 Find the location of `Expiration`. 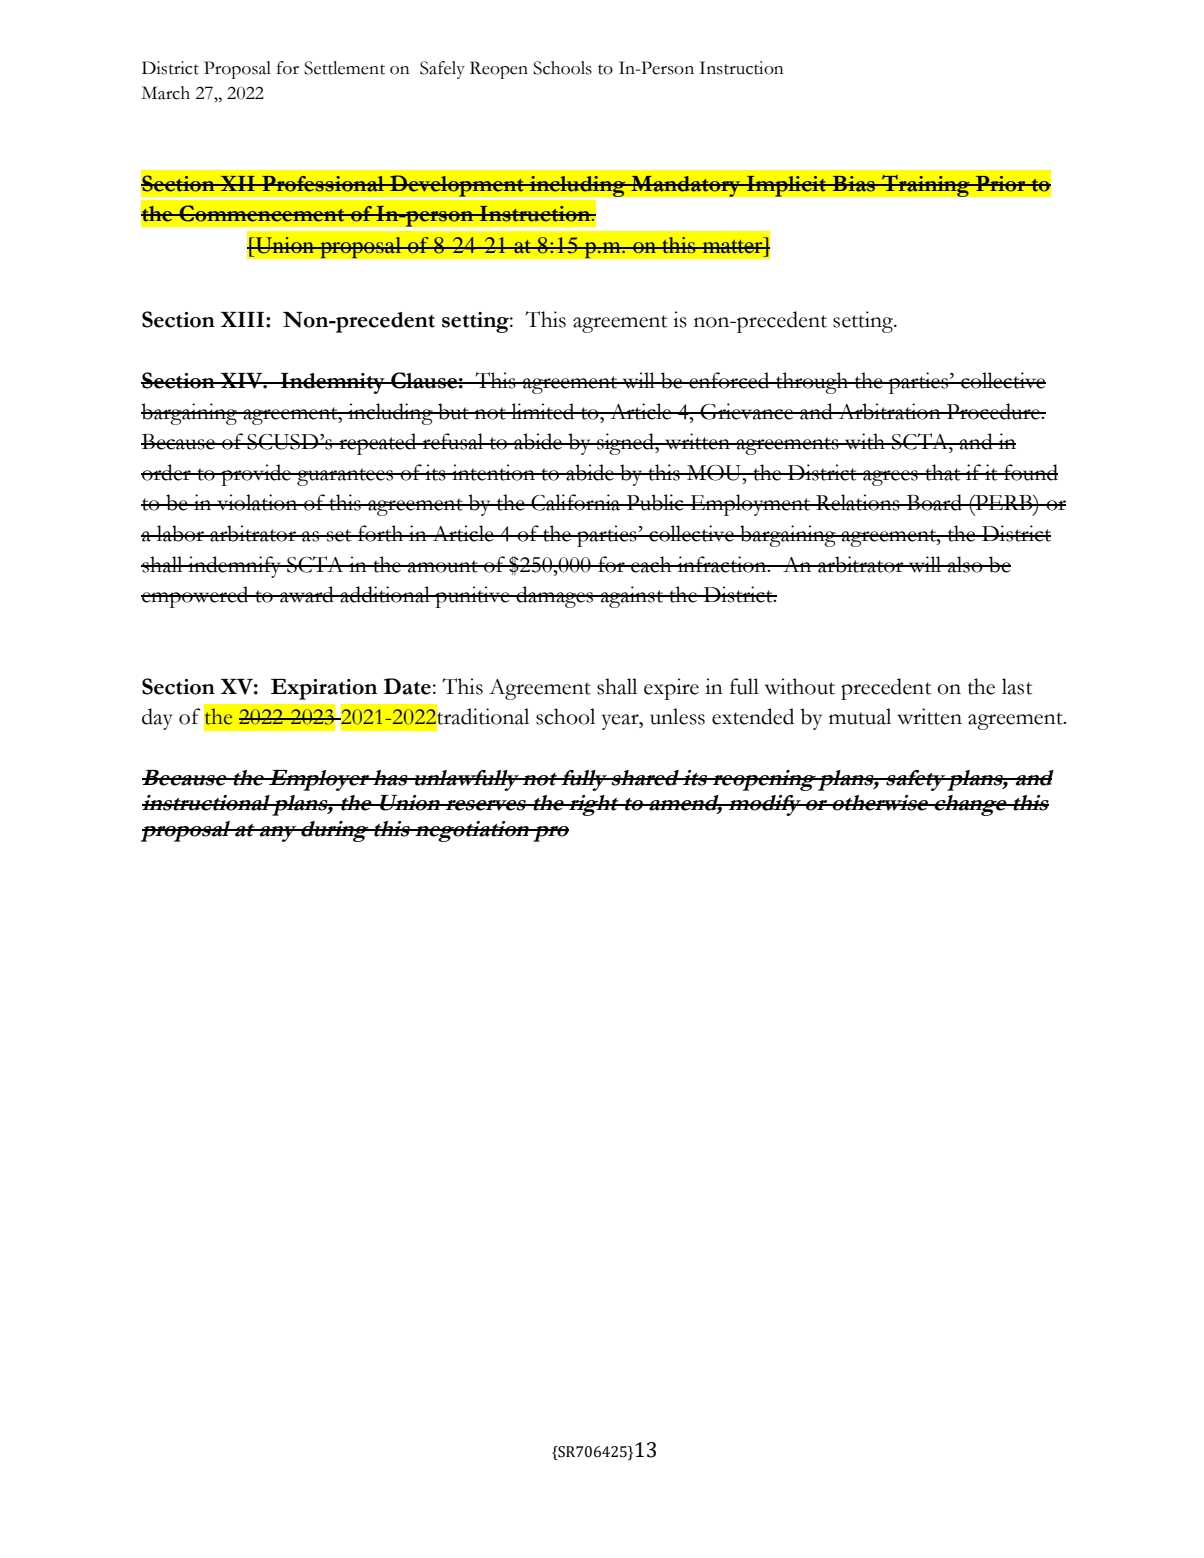

Expiration is located at coordinates (324, 689).
